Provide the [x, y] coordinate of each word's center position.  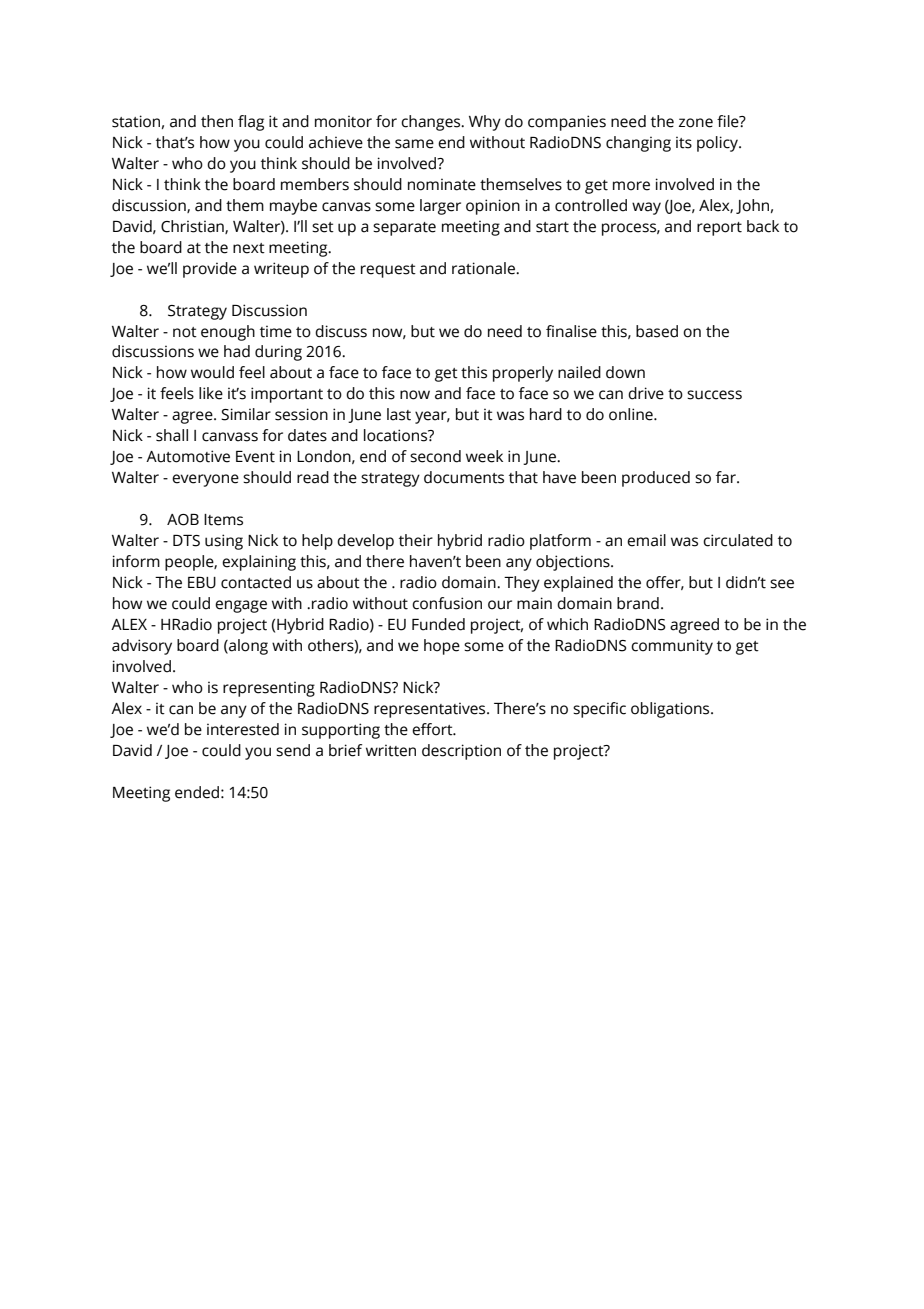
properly [523, 374]
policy [718, 144]
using [224, 542]
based [657, 331]
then [217, 121]
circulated [738, 540]
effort [433, 729]
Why [485, 123]
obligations [671, 710]
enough [228, 333]
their [416, 540]
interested [243, 729]
